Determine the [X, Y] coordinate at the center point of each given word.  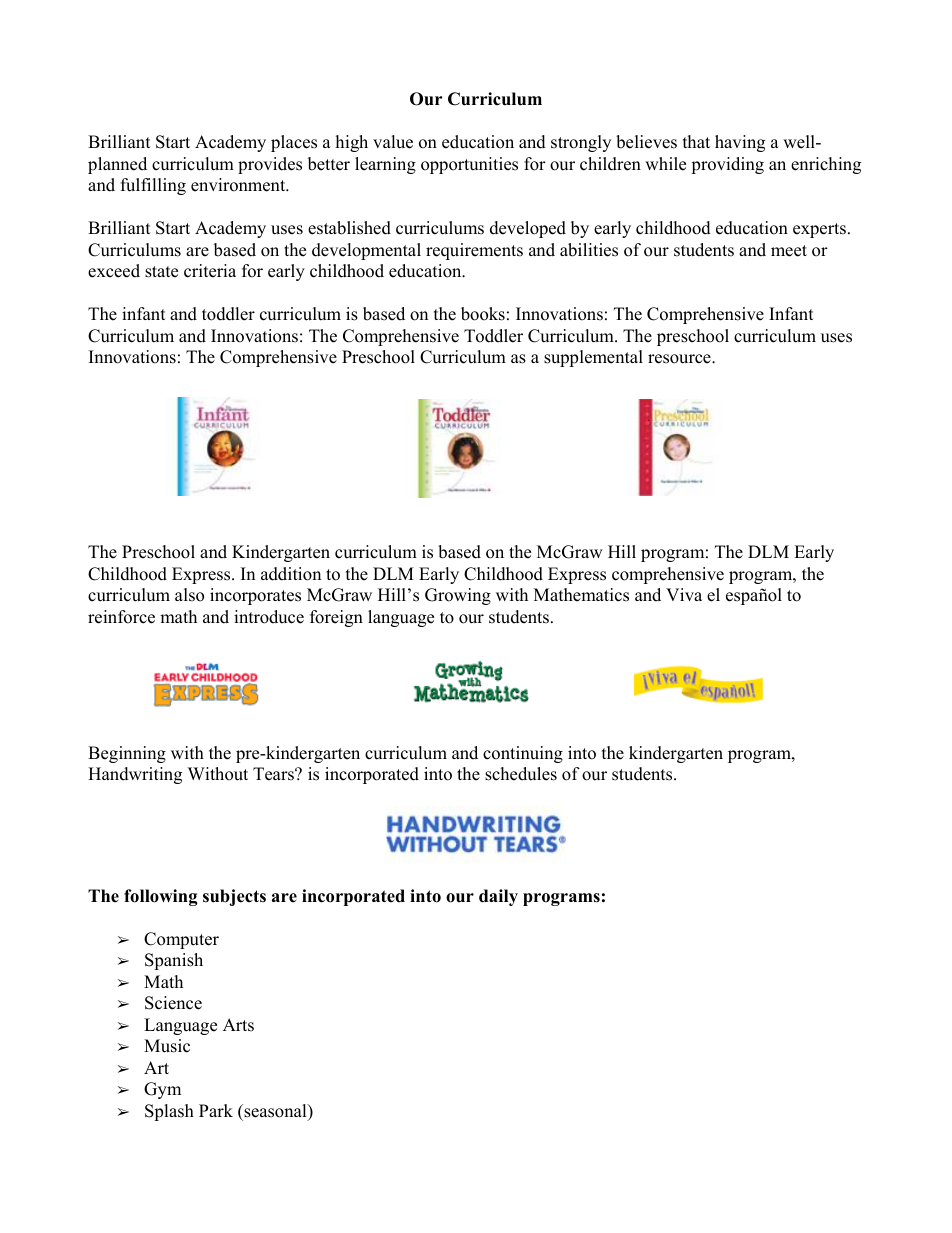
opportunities [469, 165]
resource [680, 359]
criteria [210, 271]
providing [727, 165]
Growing [458, 596]
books [483, 314]
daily [498, 897]
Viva [684, 594]
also [189, 595]
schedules [521, 774]
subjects [234, 897]
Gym [162, 1090]
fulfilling [153, 186]
